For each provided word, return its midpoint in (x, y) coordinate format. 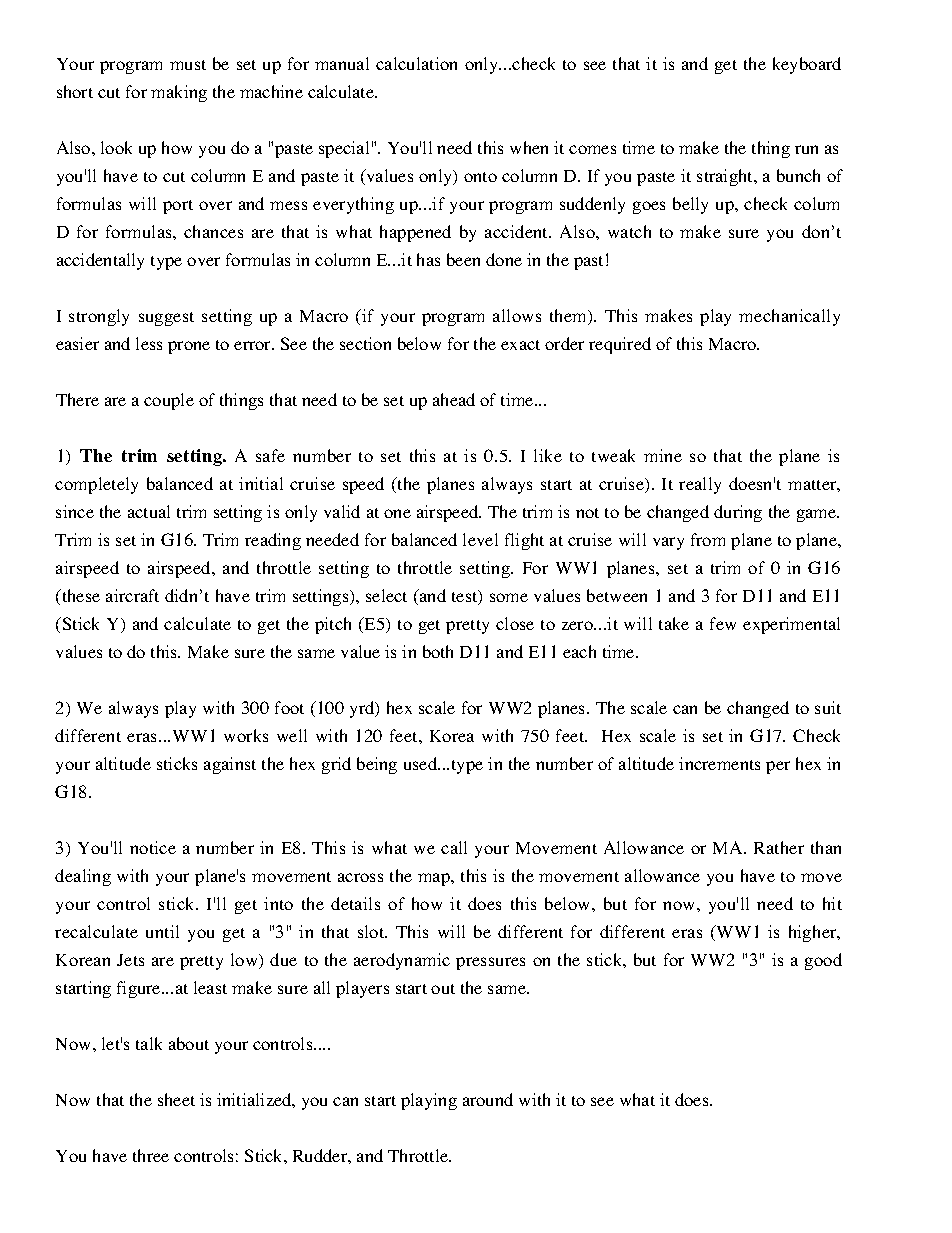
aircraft (132, 595)
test (466, 597)
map (435, 879)
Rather (779, 847)
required (620, 345)
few (723, 623)
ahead (454, 399)
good (823, 961)
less (149, 343)
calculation (416, 63)
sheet (176, 1099)
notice (153, 847)
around (488, 1099)
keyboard (807, 65)
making (179, 93)
